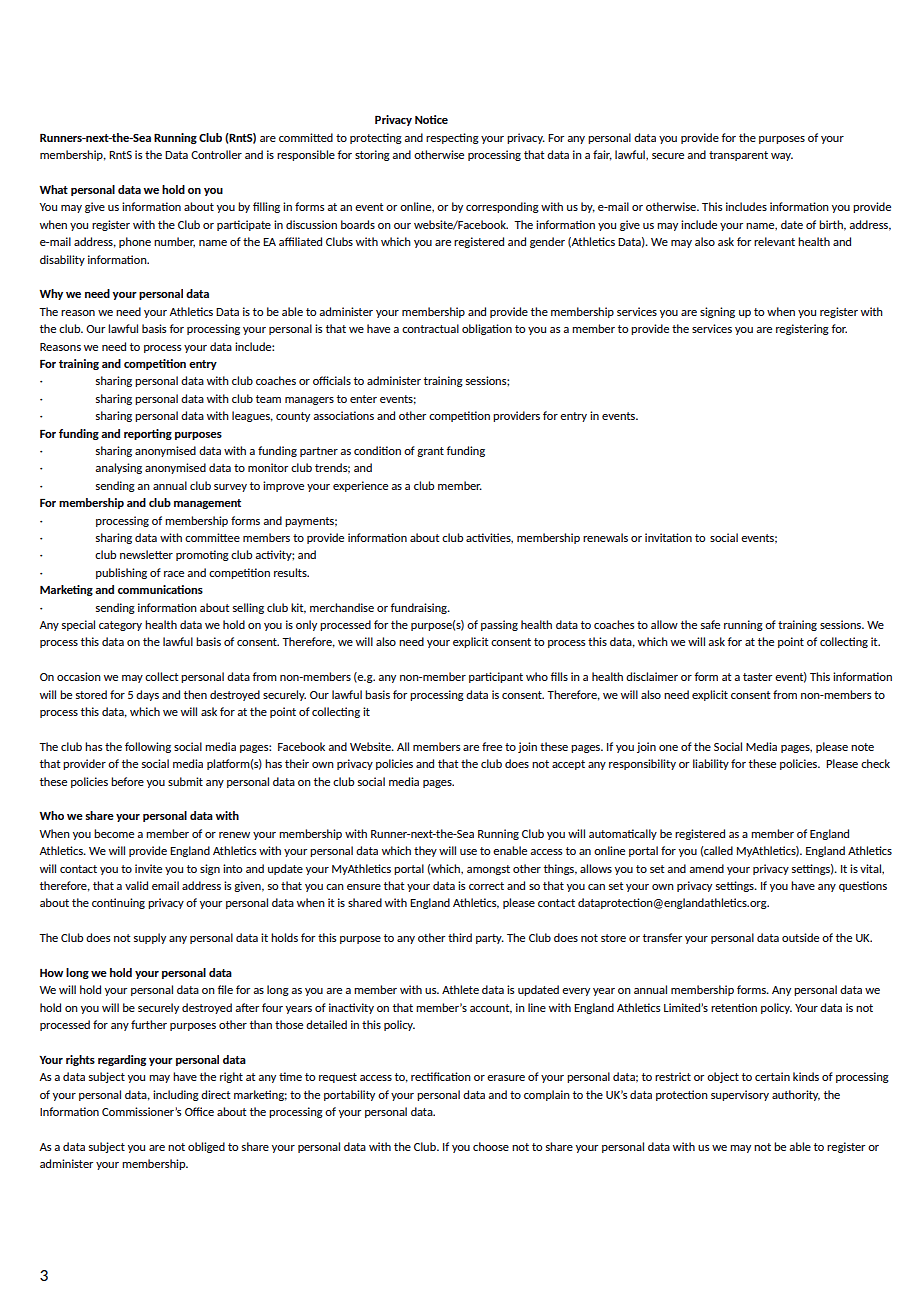  I want to click on including, so click(176, 1095).
